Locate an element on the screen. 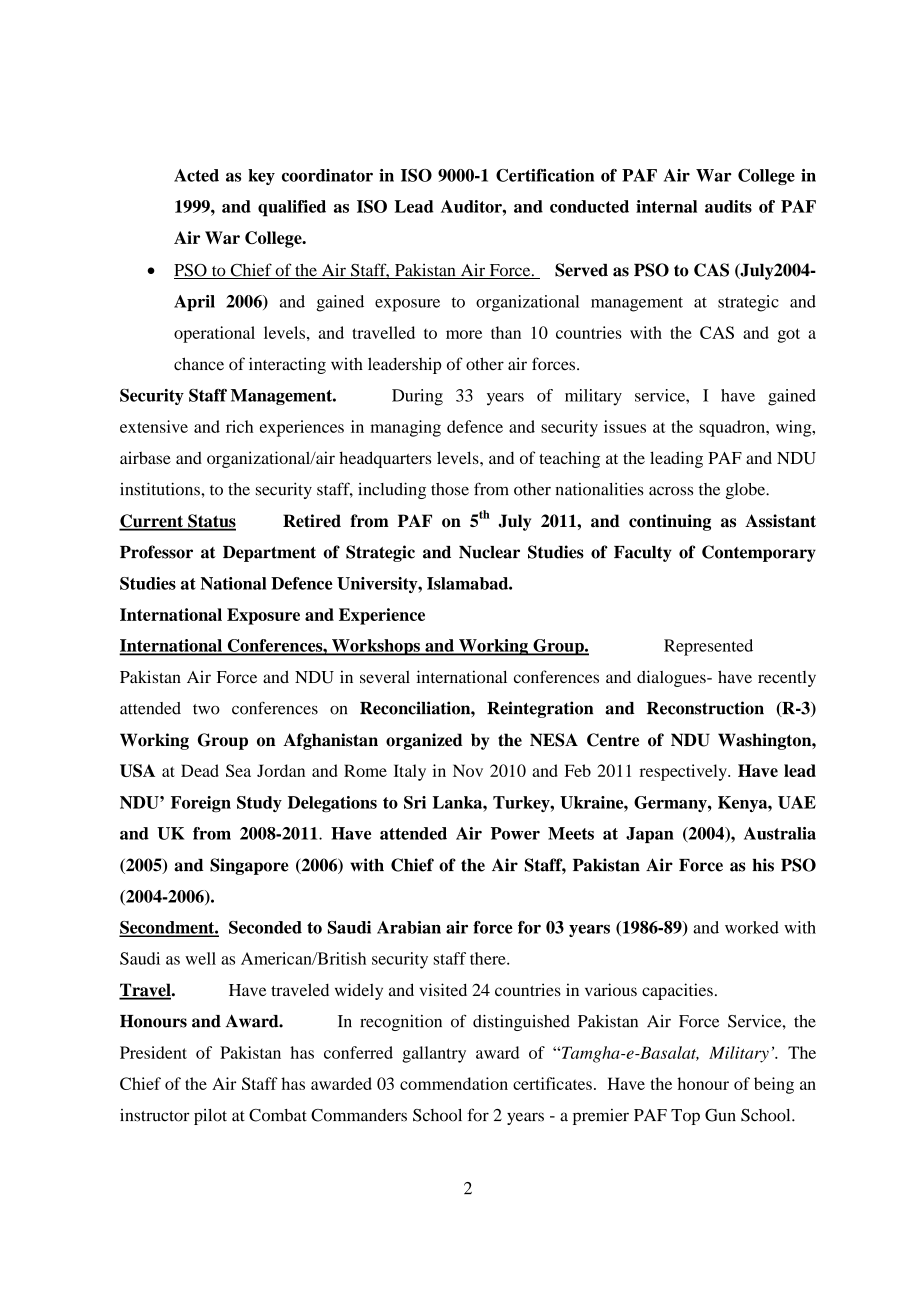  two is located at coordinates (206, 709).
